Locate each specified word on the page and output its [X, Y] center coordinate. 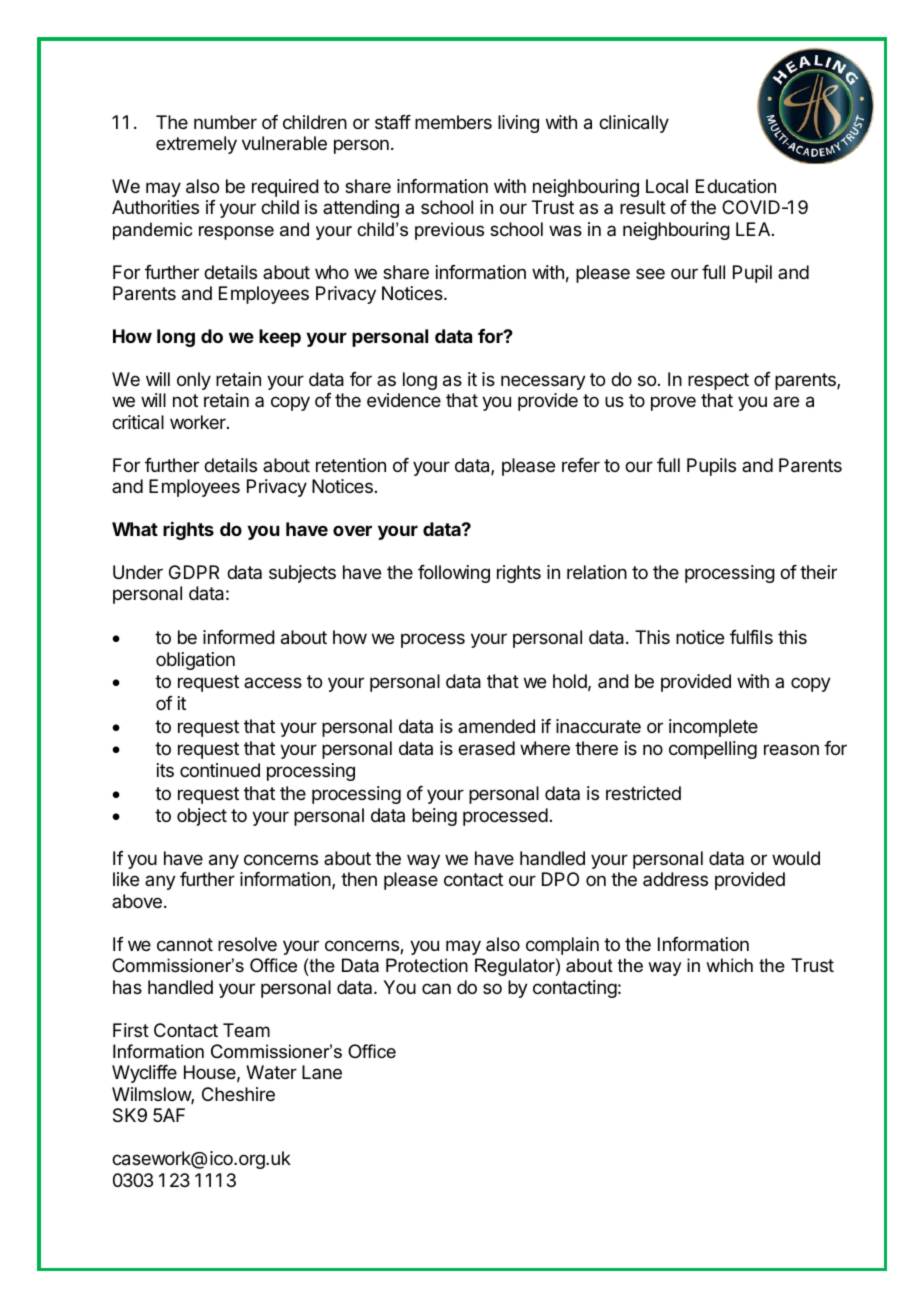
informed [239, 637]
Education [736, 186]
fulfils [751, 637]
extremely [196, 145]
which [729, 965]
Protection [427, 965]
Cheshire [238, 1094]
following [454, 574]
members [453, 122]
